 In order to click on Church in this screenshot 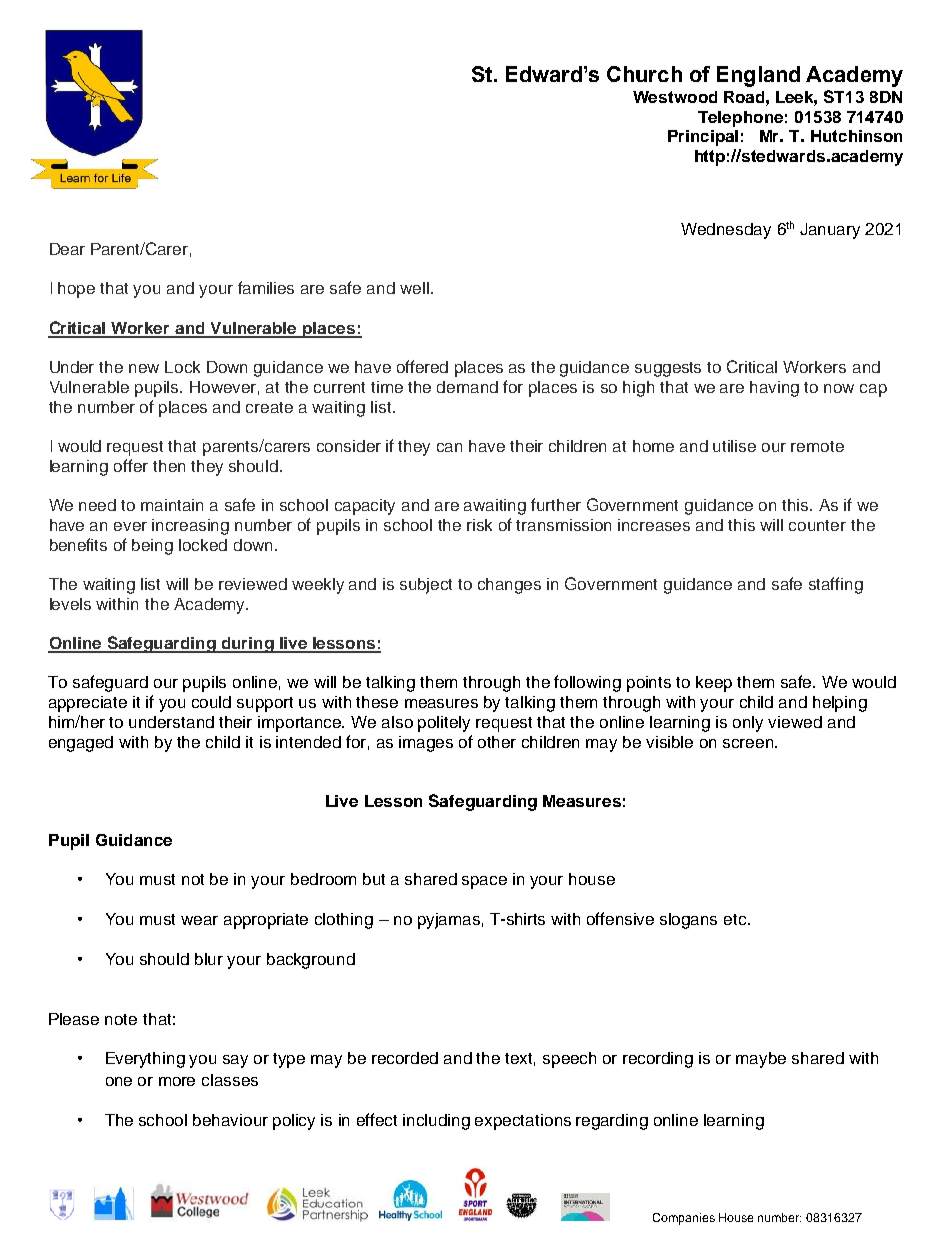, I will do `click(644, 74)`.
